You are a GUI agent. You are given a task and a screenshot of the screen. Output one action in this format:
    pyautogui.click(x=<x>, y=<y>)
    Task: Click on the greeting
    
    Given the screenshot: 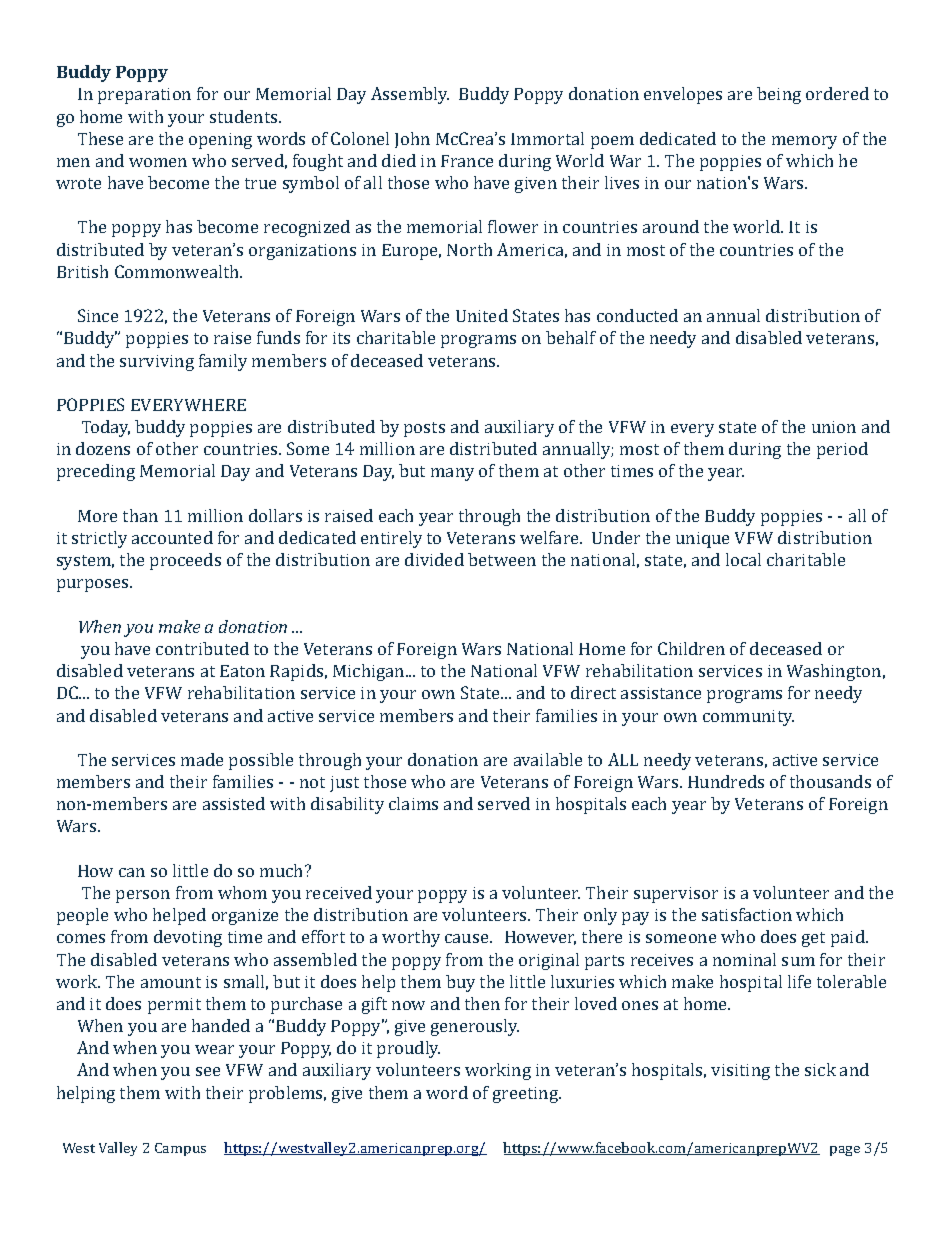 What is the action you would take?
    pyautogui.click(x=527, y=1095)
